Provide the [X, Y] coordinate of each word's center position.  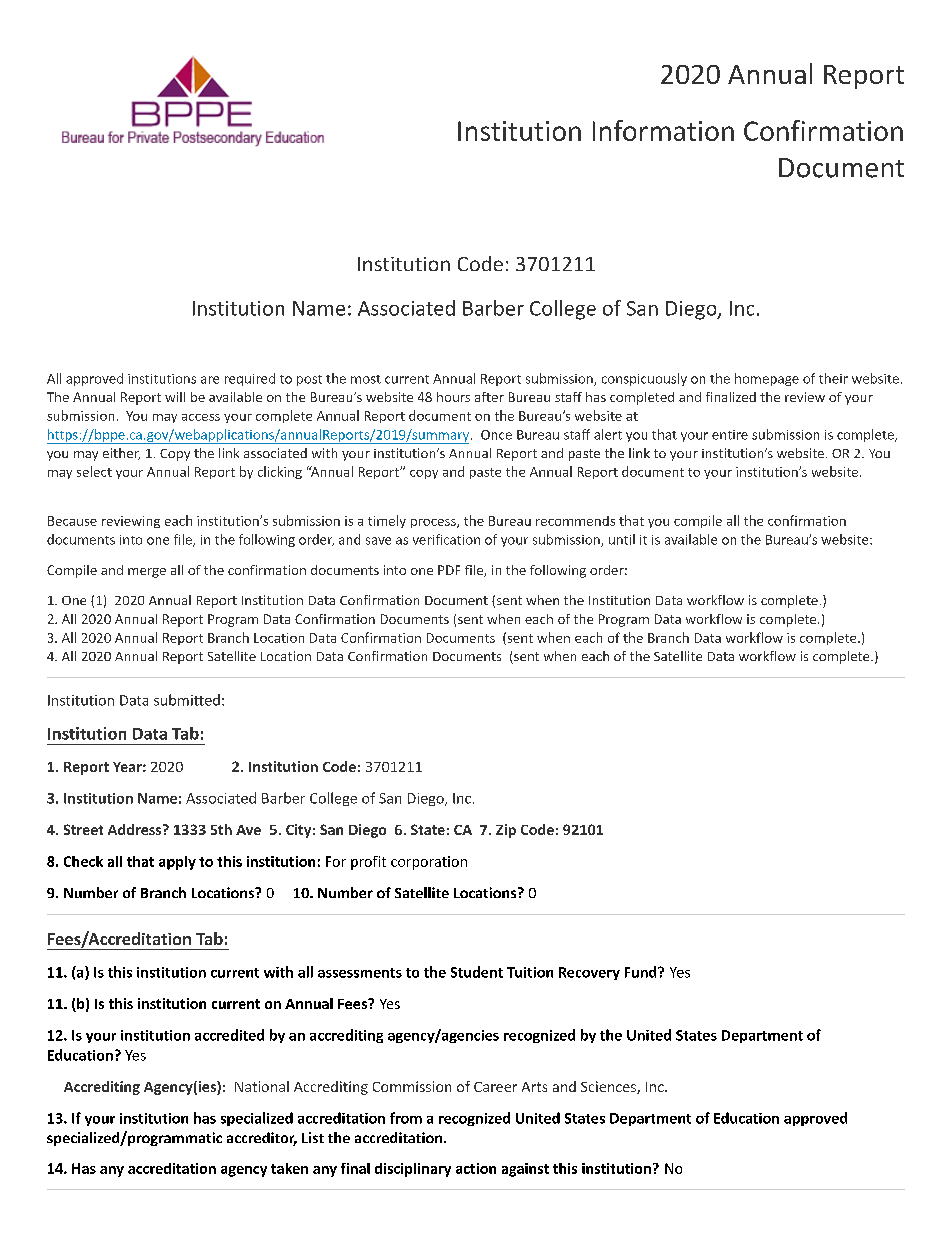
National [262, 1086]
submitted [187, 700]
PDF [449, 570]
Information [663, 130]
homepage [767, 379]
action [476, 1168]
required [250, 379]
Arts [534, 1087]
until [622, 539]
